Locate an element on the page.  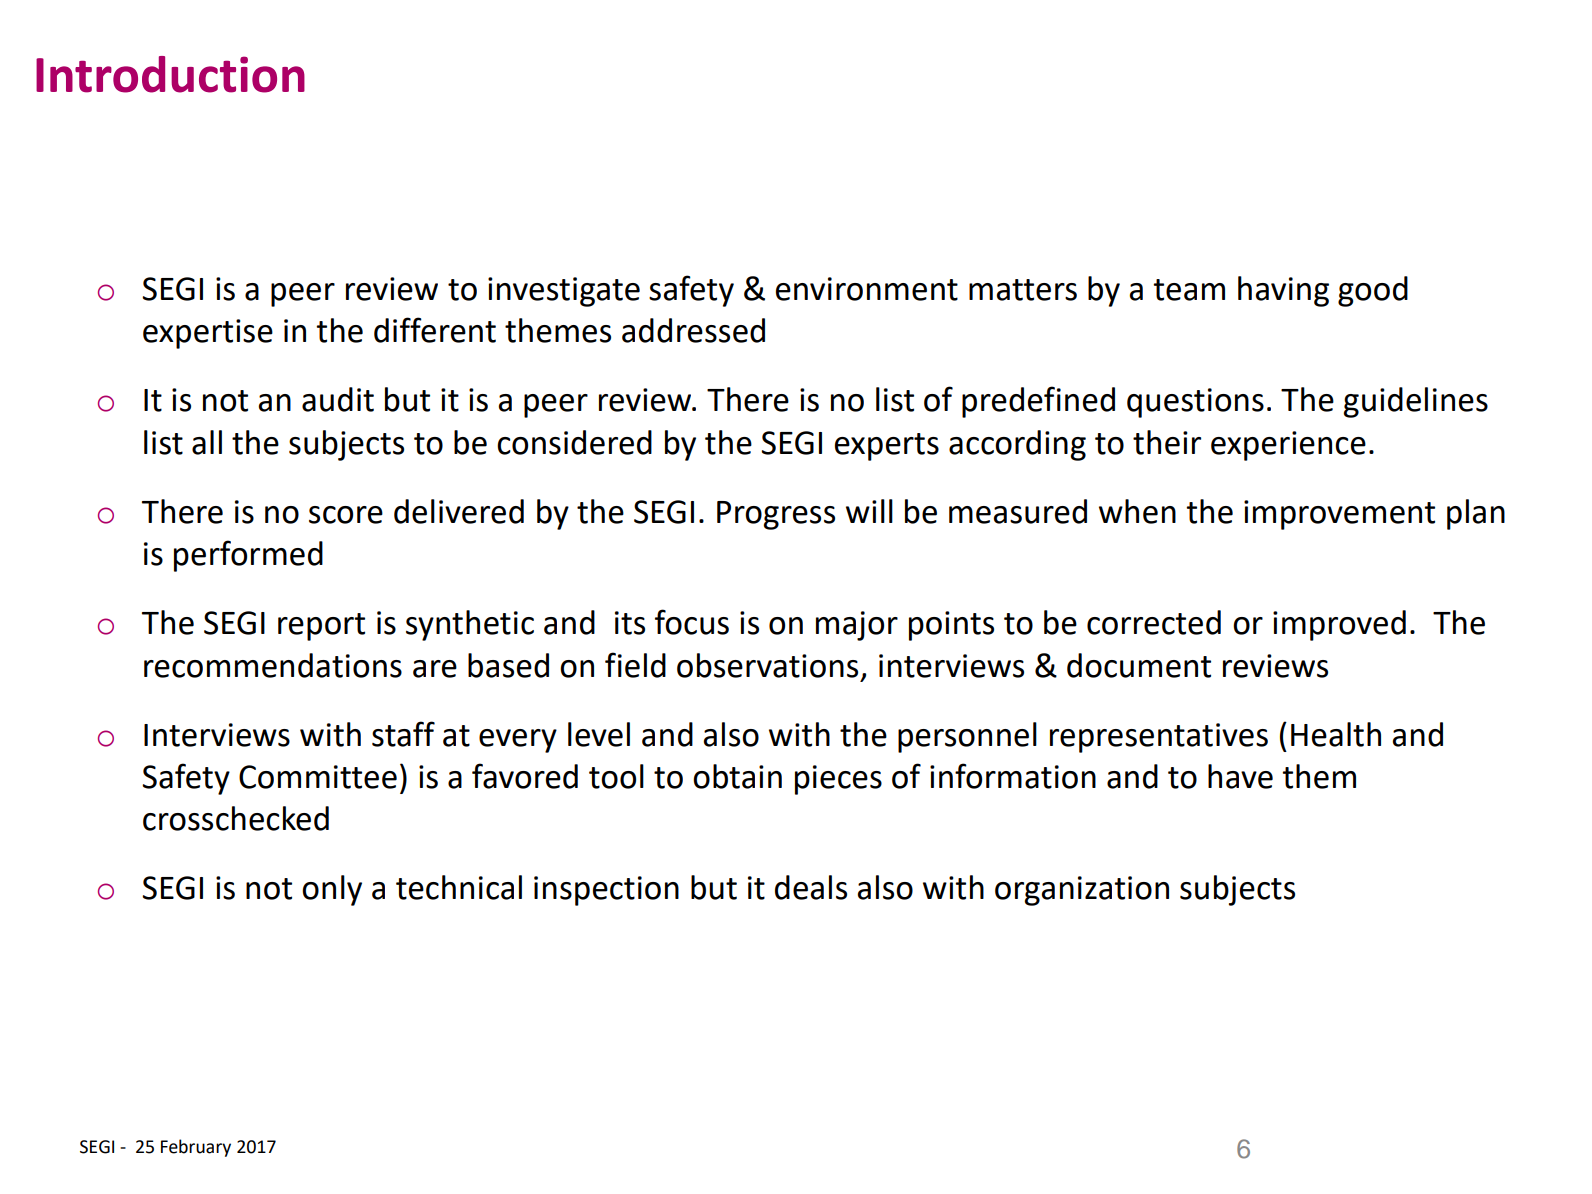
Committee is located at coordinates (318, 777).
